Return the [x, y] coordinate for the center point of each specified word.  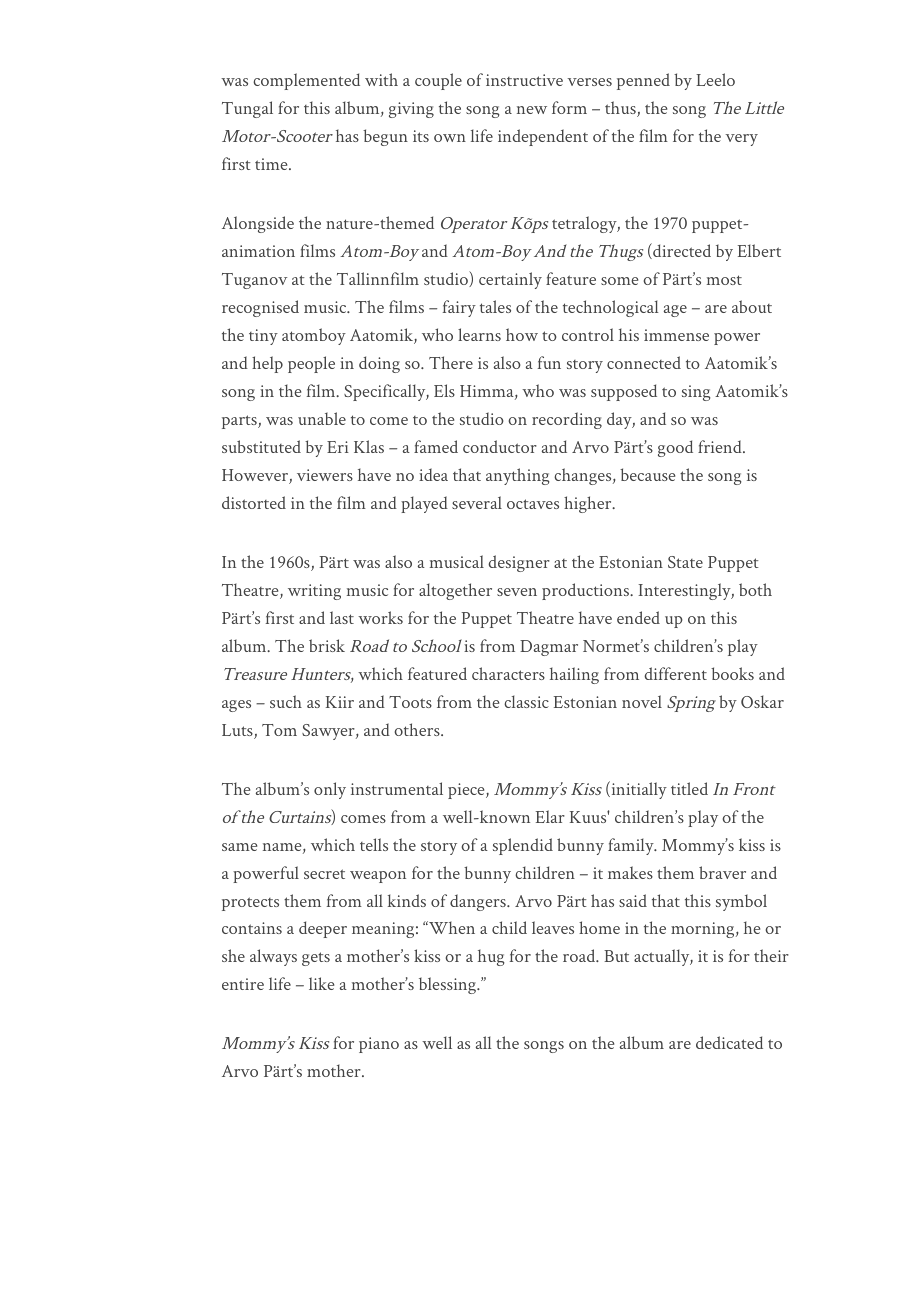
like [321, 983]
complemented [306, 81]
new [532, 110]
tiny [263, 337]
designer [519, 563]
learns [479, 334]
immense [676, 335]
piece [467, 791]
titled [689, 788]
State [685, 562]
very [742, 140]
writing [314, 592]
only [330, 790]
